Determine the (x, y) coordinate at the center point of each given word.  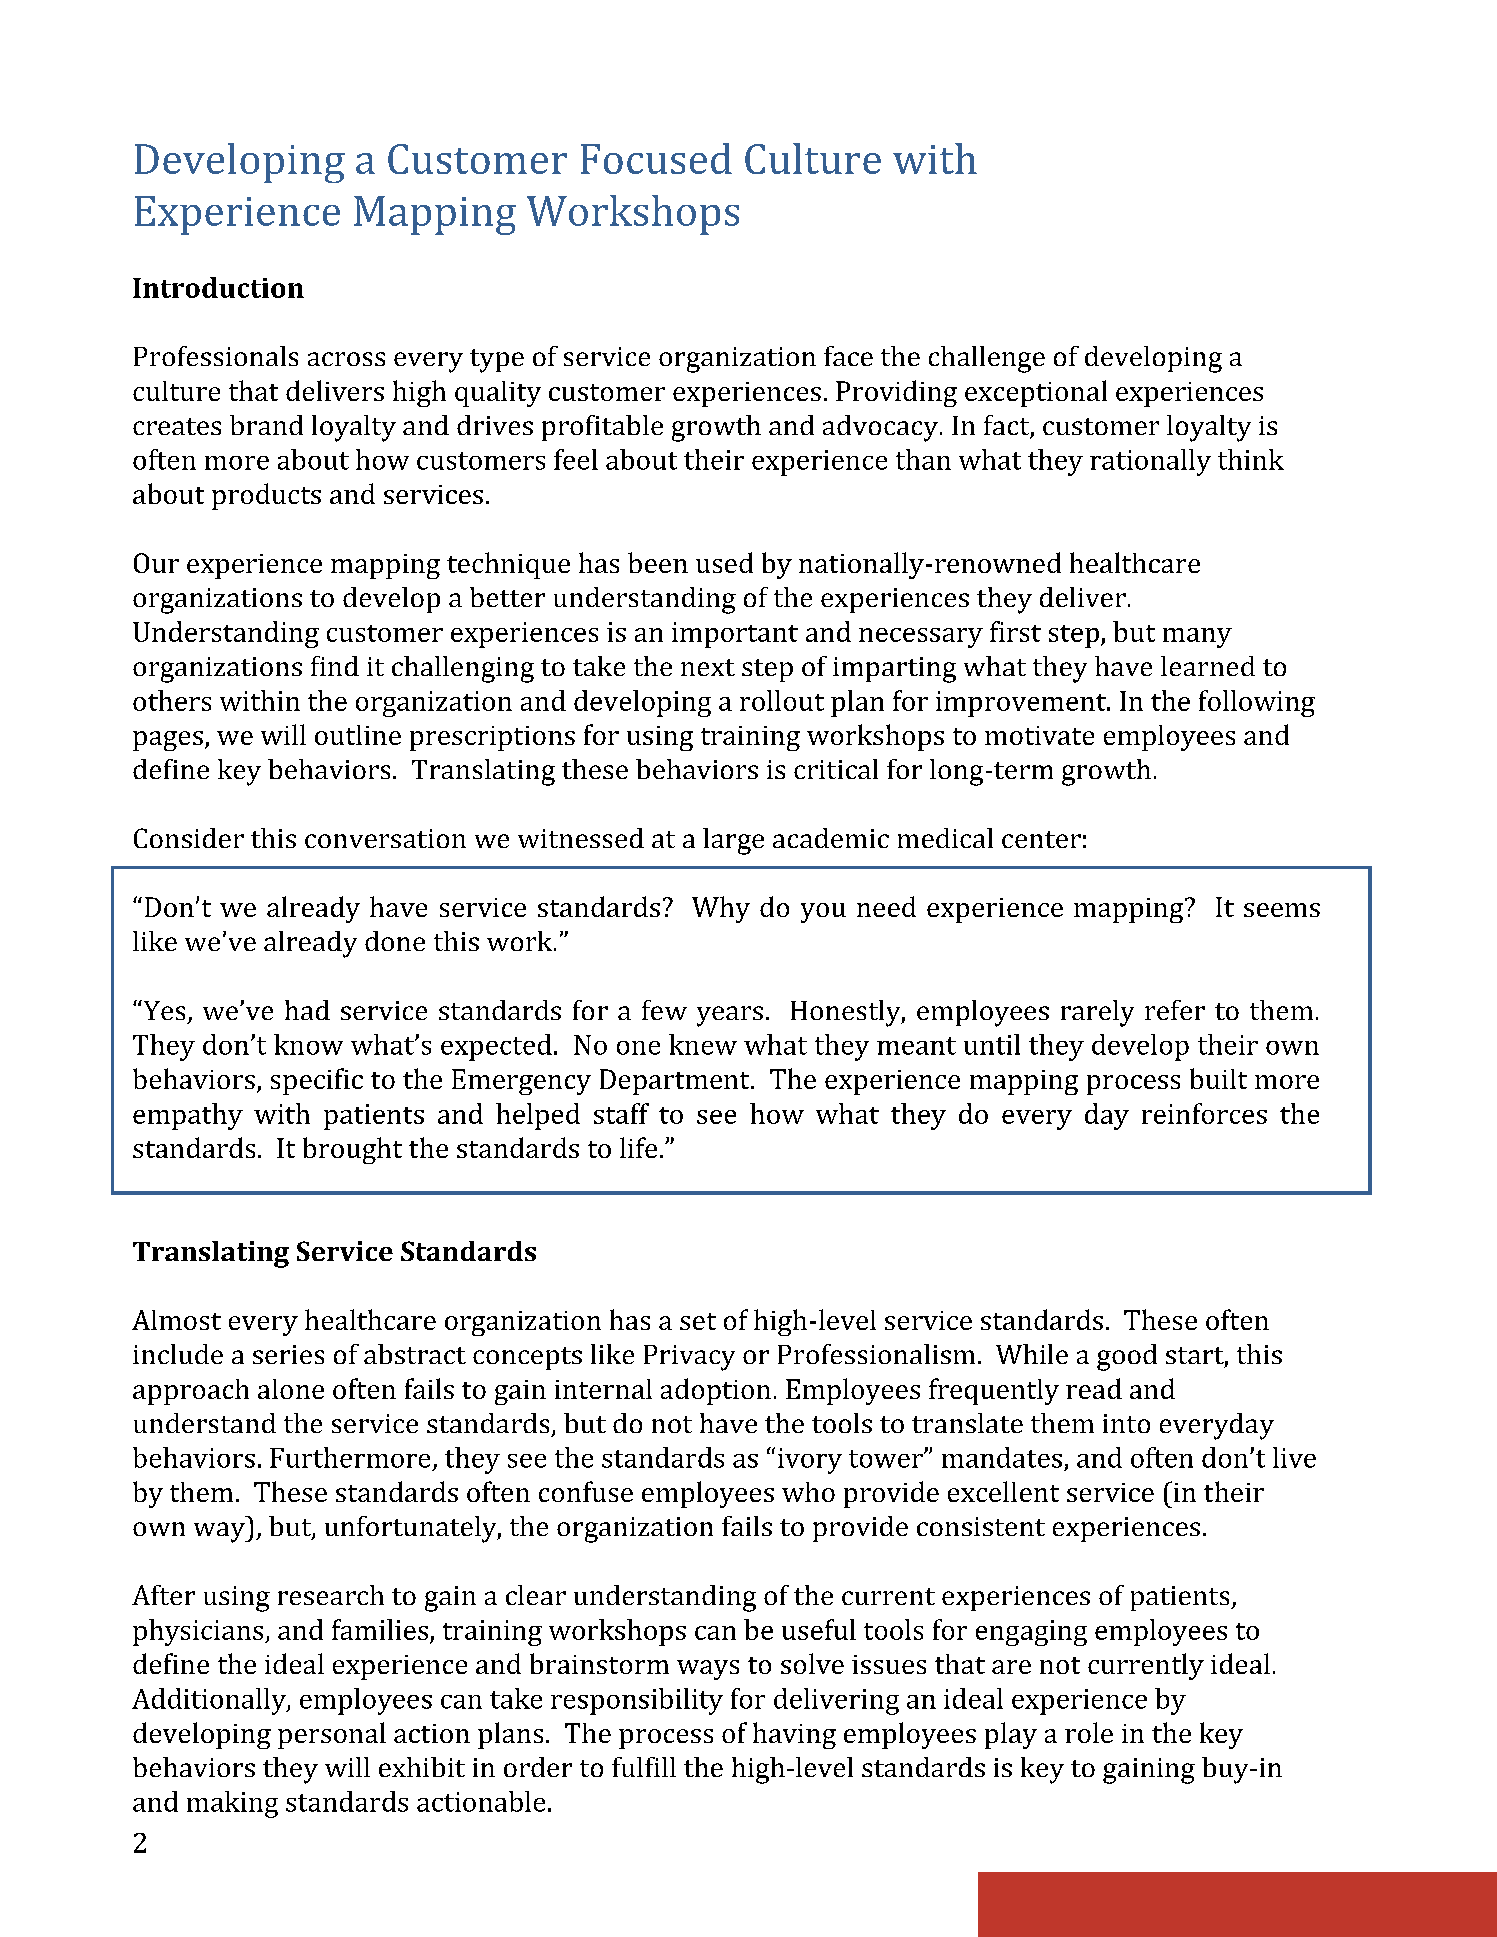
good (1127, 1357)
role (1089, 1732)
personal (332, 1735)
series (288, 1354)
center (1041, 839)
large (733, 841)
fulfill (644, 1767)
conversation (385, 838)
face (848, 356)
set (698, 1321)
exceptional (1036, 393)
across (346, 359)
